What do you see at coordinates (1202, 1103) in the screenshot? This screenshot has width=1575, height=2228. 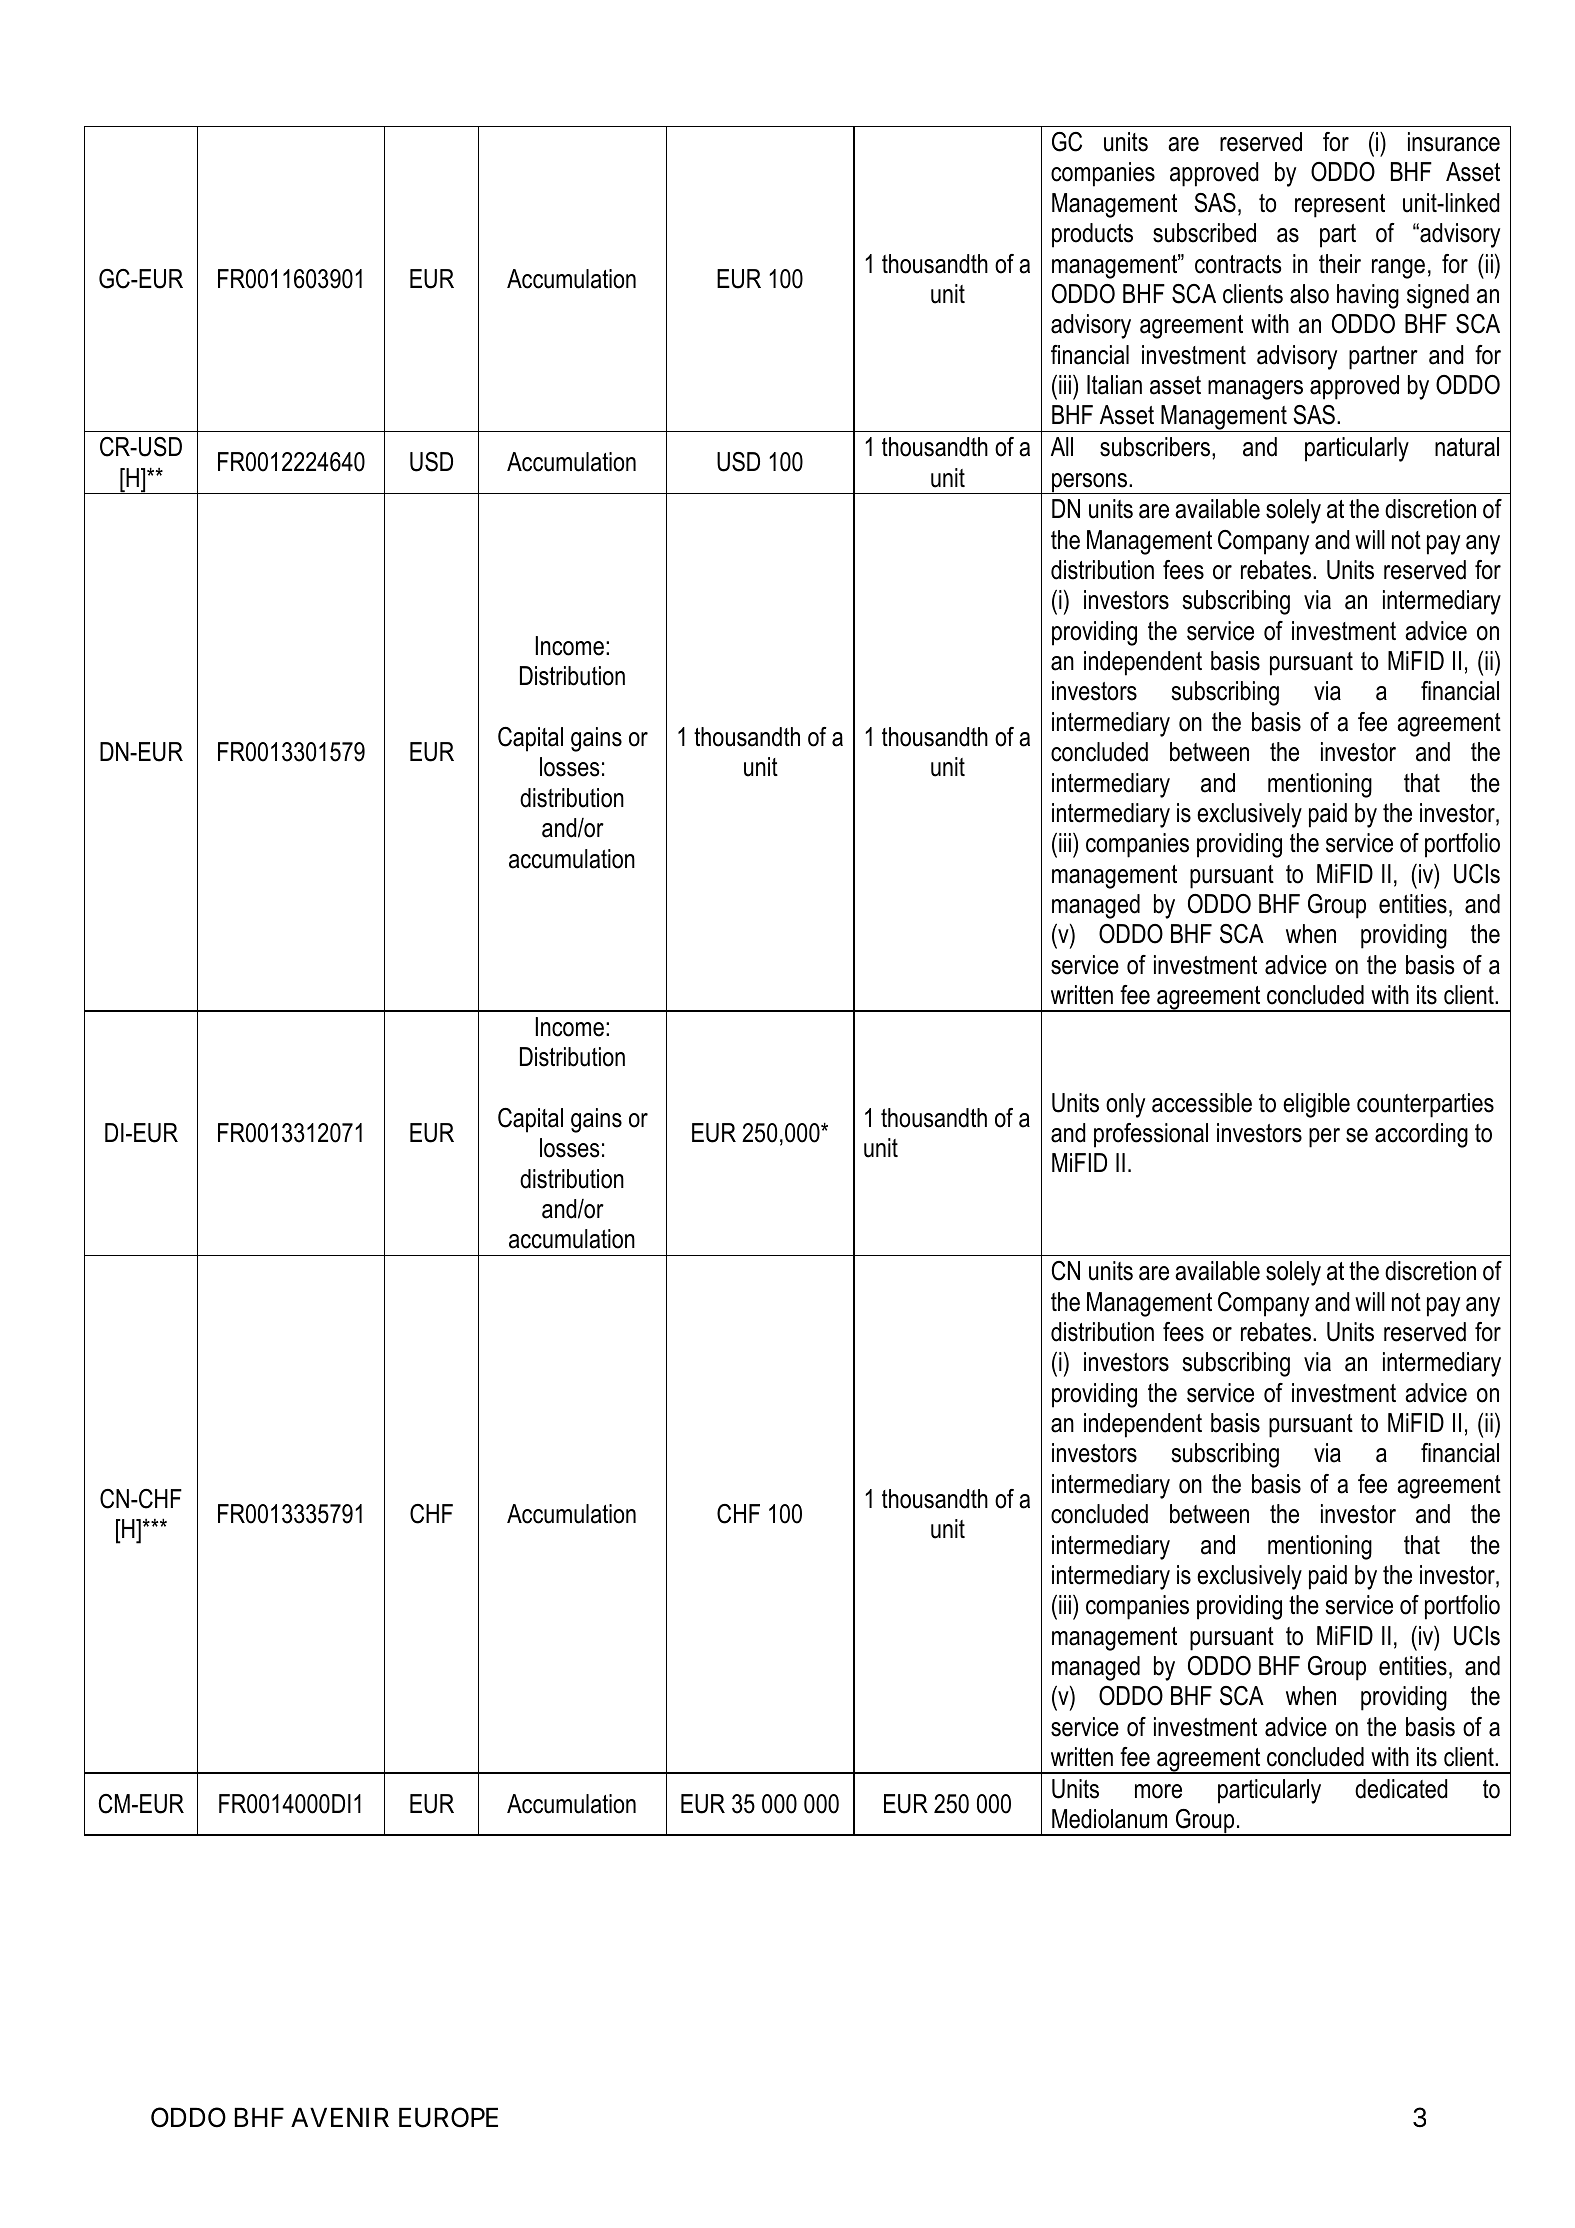 I see `accessible` at bounding box center [1202, 1103].
